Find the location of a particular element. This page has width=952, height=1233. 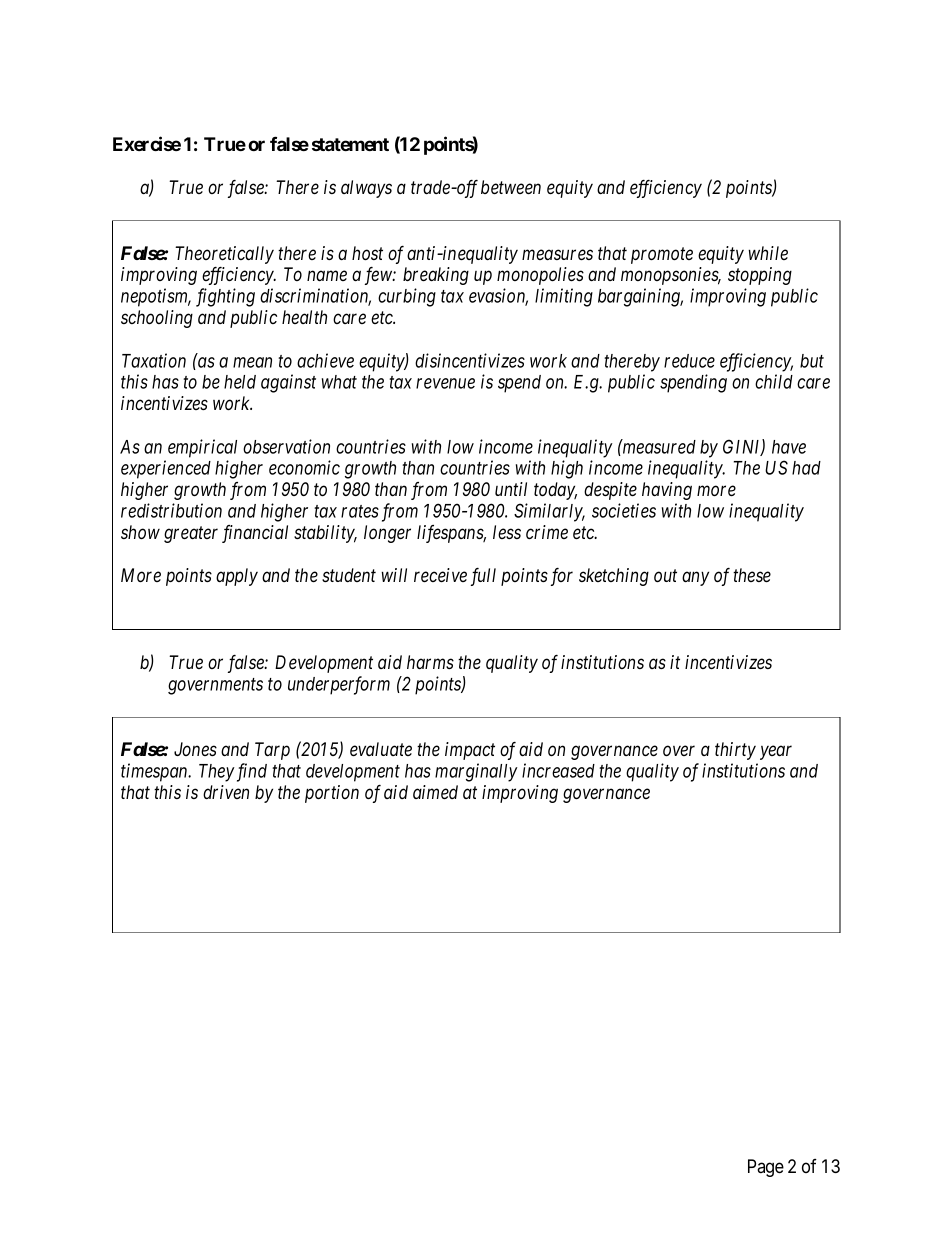

between is located at coordinates (511, 187).
